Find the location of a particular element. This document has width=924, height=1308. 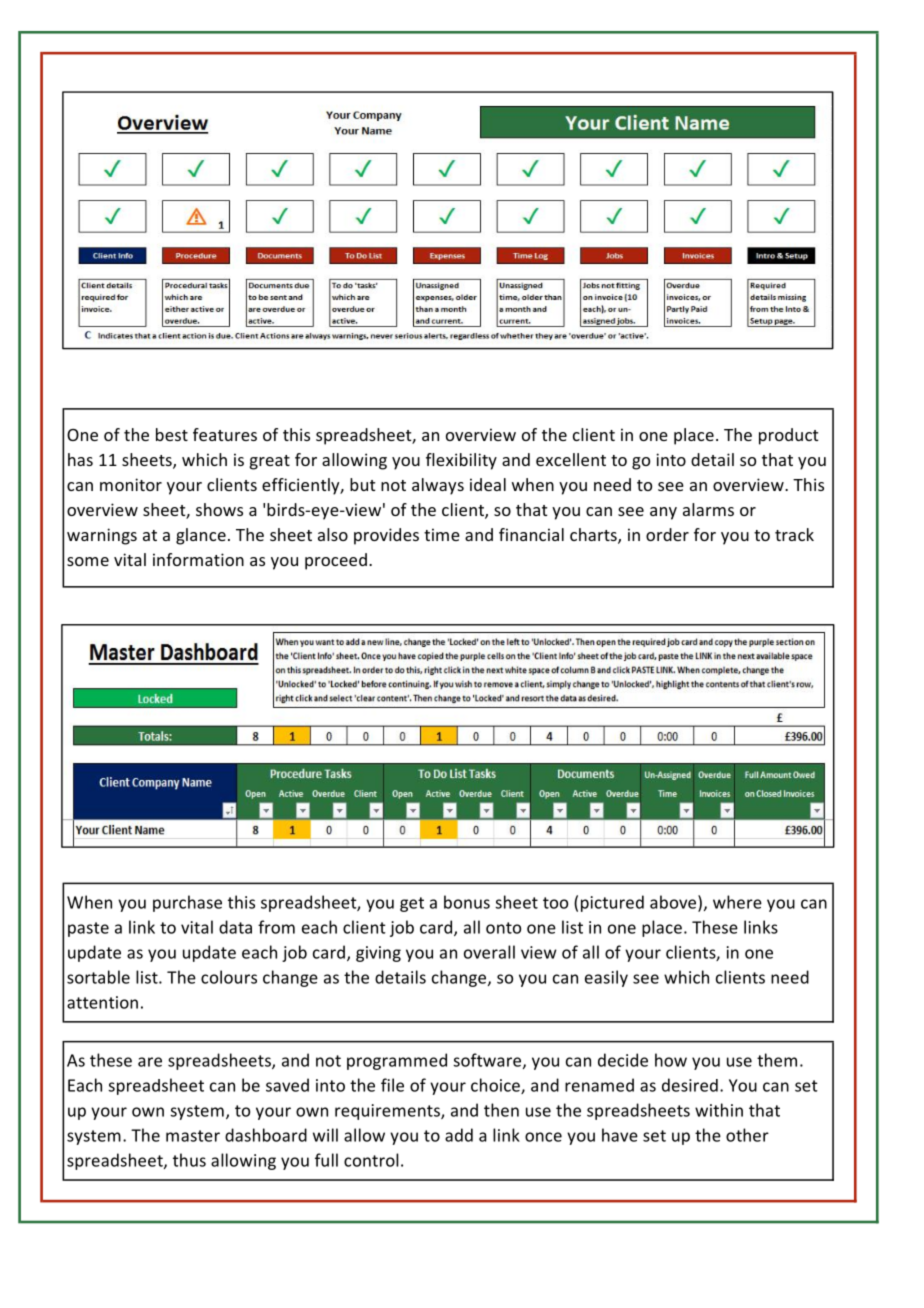

bonus is located at coordinates (467, 902).
